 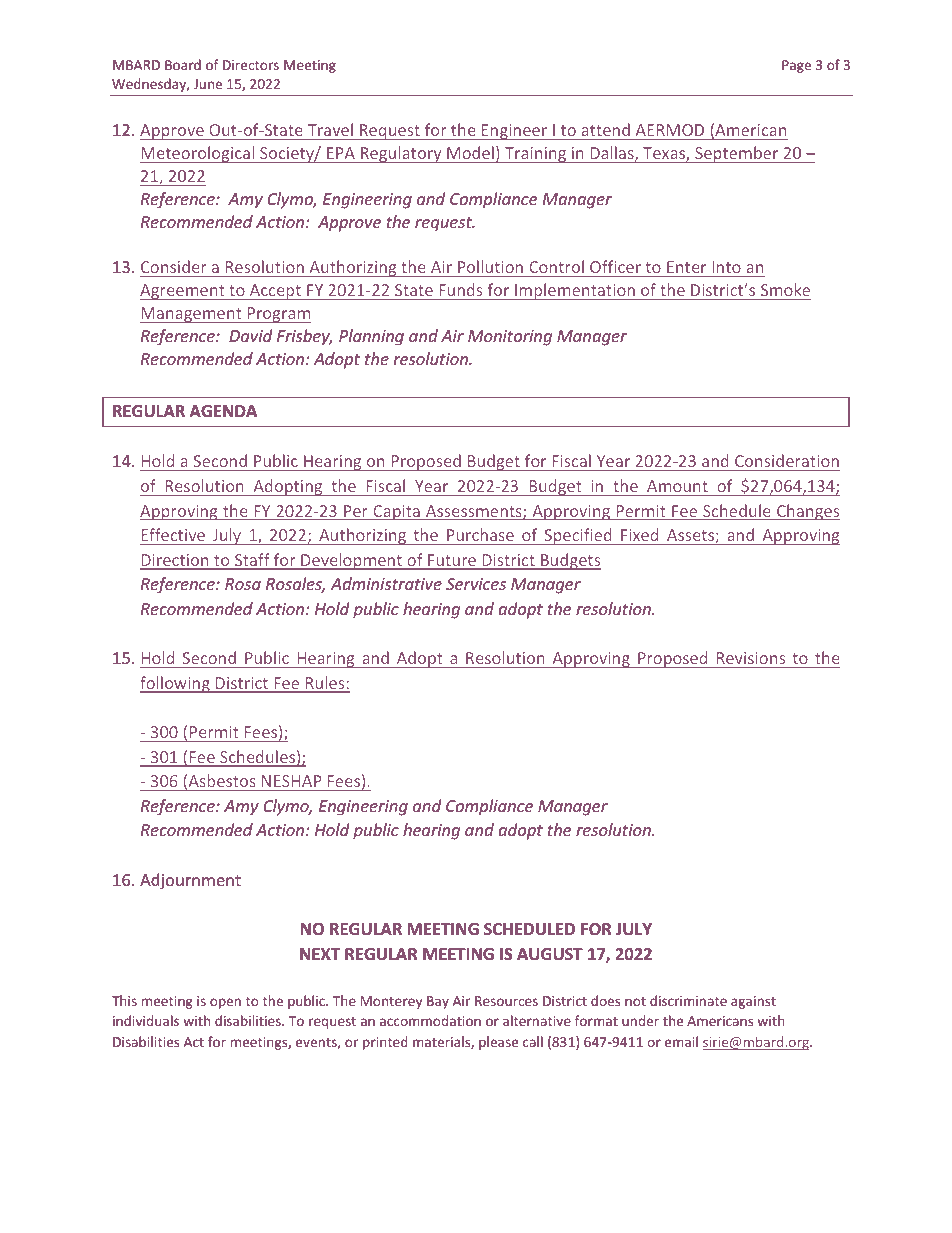 What do you see at coordinates (677, 486) in the screenshot?
I see `Amount` at bounding box center [677, 486].
